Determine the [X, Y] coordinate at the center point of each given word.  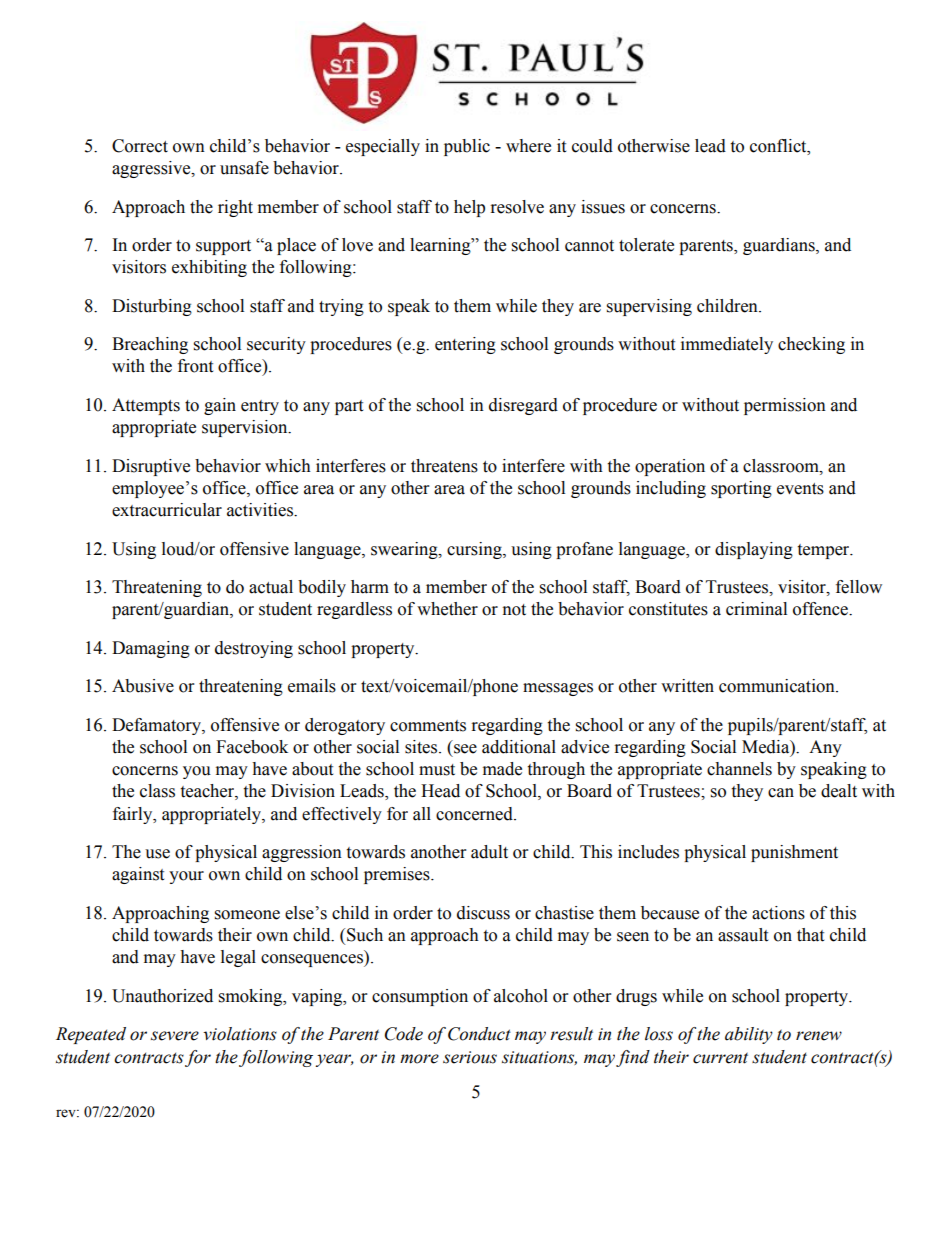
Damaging [151, 649]
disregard [523, 406]
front [195, 366]
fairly [134, 815]
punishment [794, 853]
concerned [475, 814]
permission [785, 406]
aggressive [152, 169]
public [467, 147]
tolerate [646, 245]
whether [447, 609]
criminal [756, 609]
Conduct [479, 1034]
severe [175, 1036]
